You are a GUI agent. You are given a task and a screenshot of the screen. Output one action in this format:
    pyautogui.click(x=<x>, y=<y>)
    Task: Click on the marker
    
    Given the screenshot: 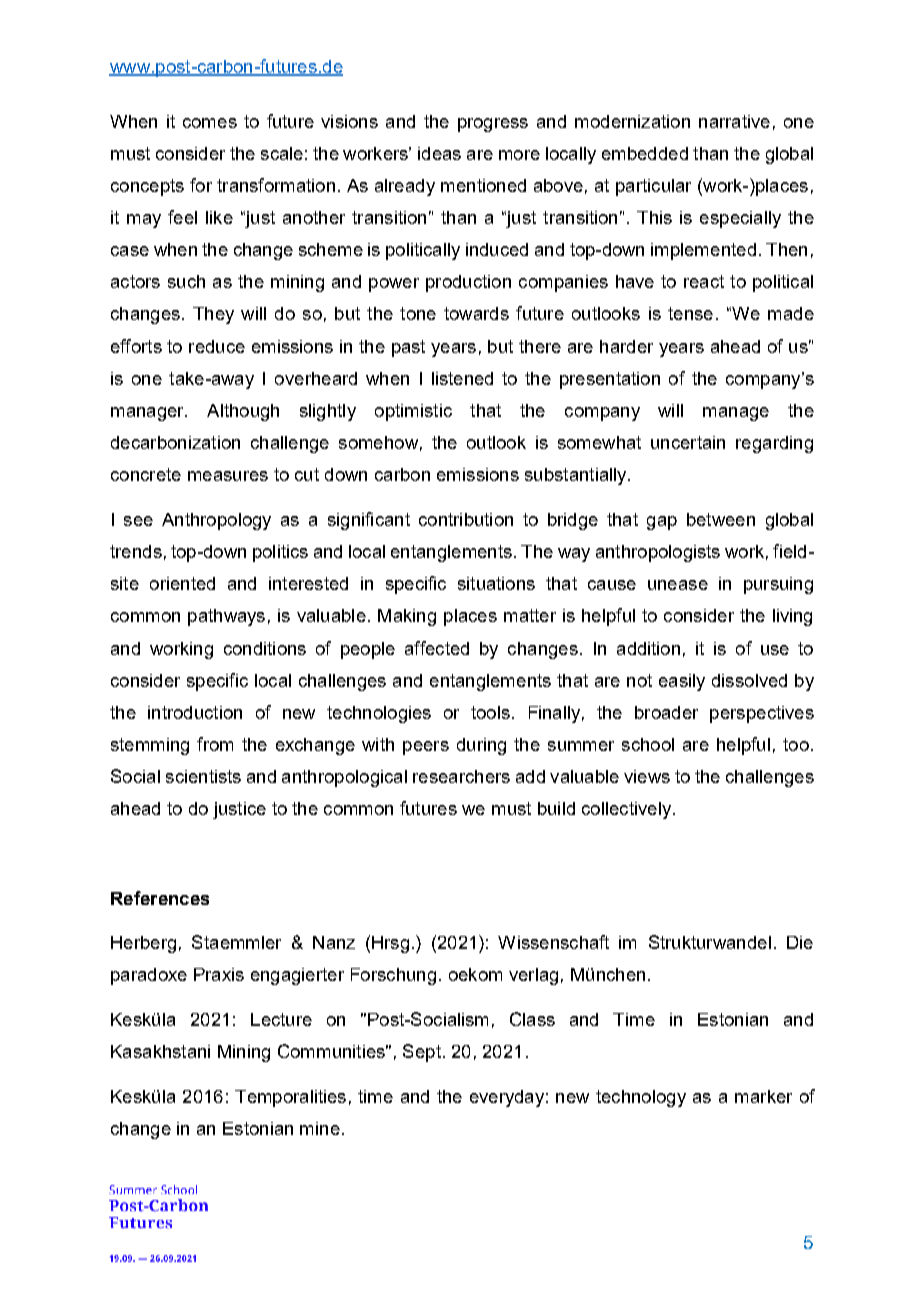 What is the action you would take?
    pyautogui.click(x=763, y=1096)
